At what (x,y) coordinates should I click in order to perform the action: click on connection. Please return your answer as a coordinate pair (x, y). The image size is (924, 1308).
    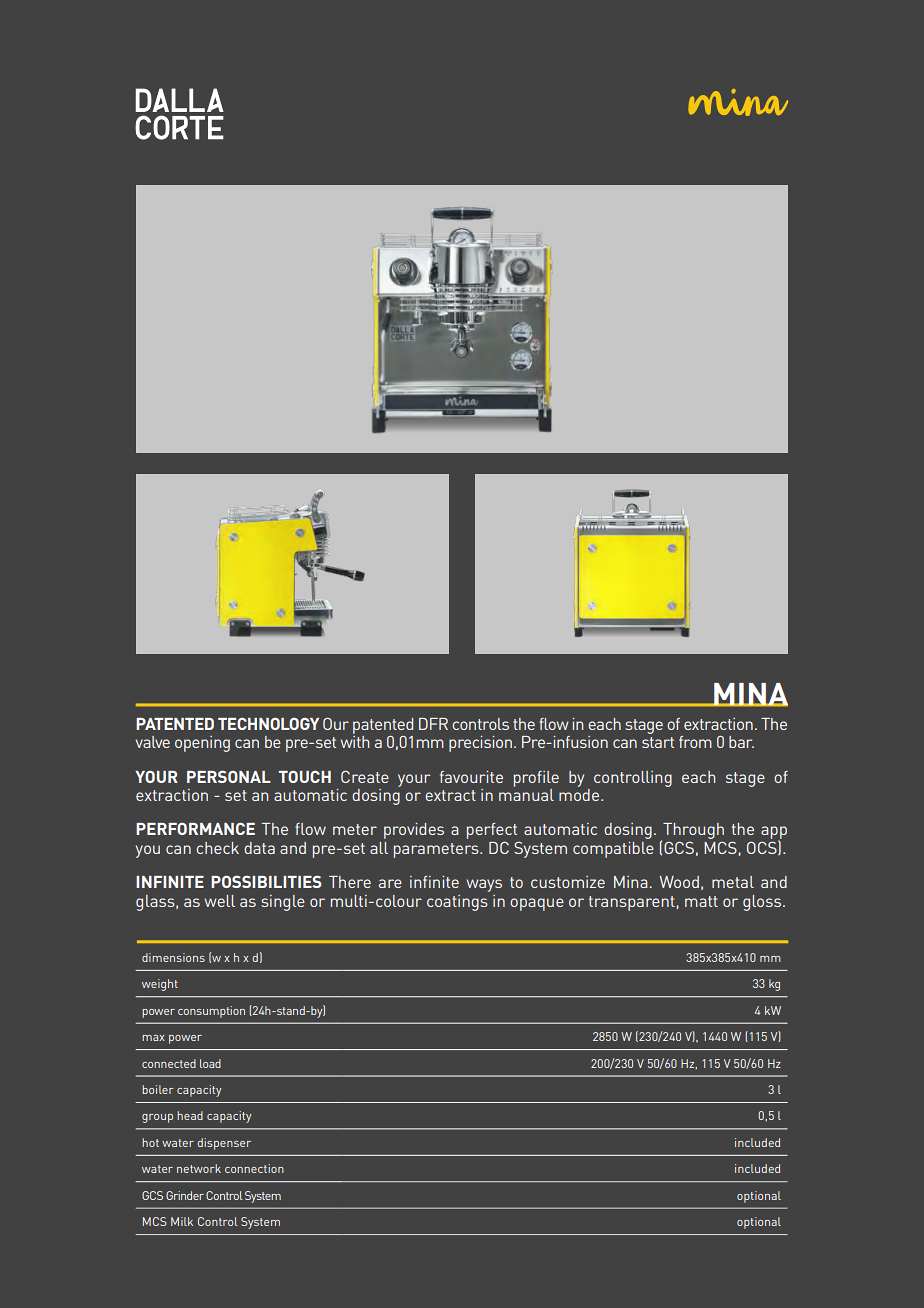
    Looking at the image, I should click on (254, 1168).
